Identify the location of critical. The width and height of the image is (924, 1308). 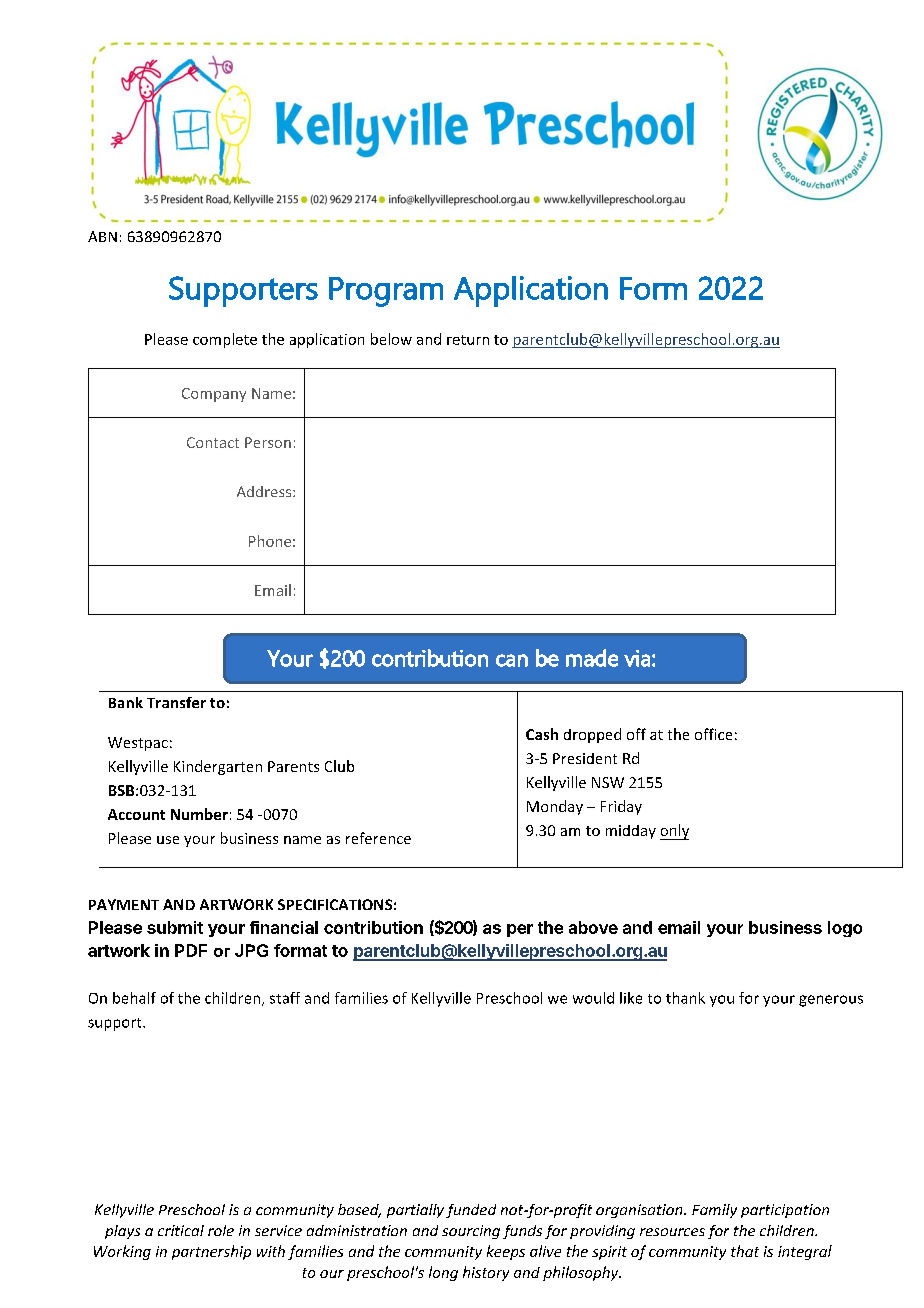
(181, 1230).
